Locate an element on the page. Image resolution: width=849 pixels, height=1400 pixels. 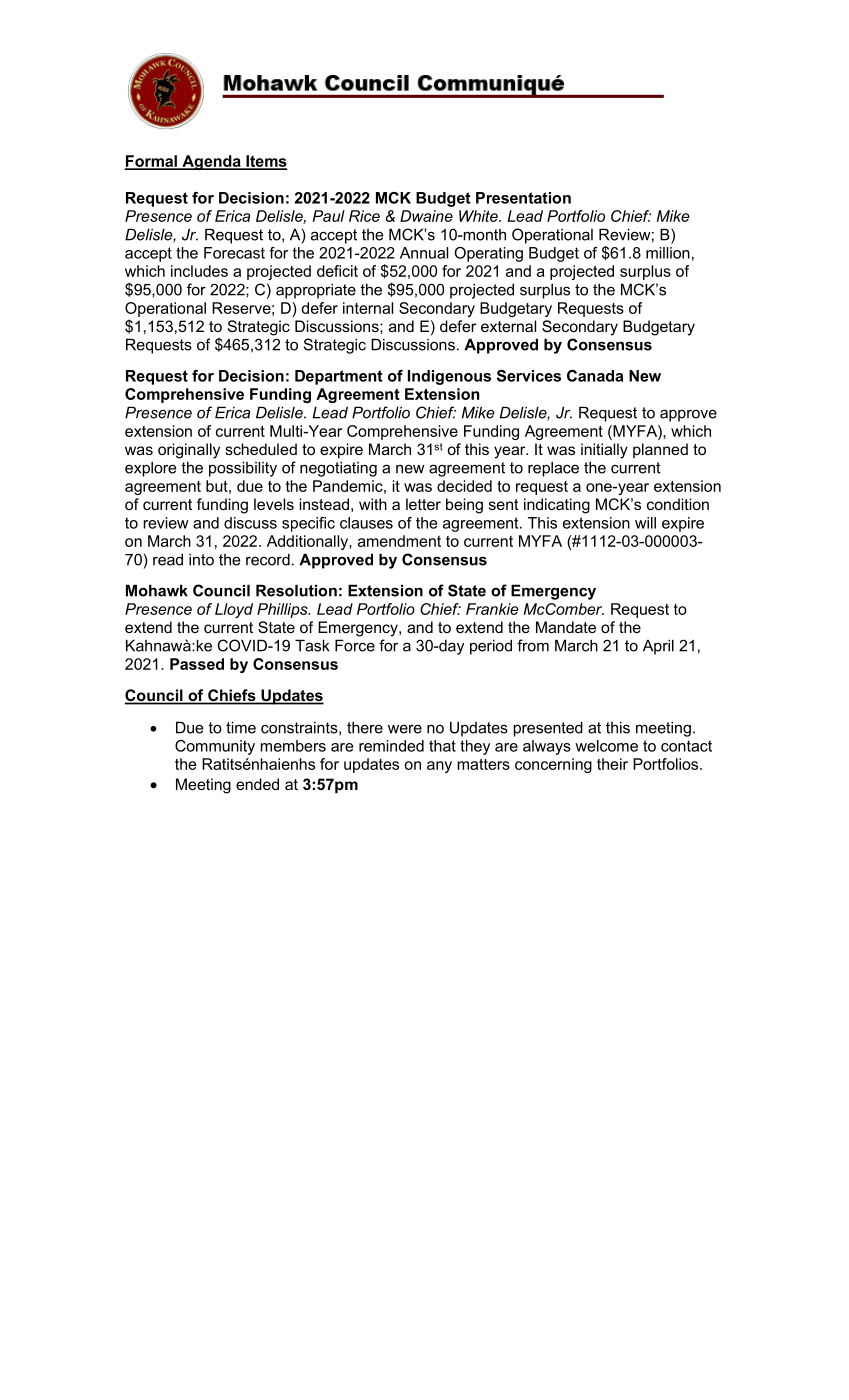
internal is located at coordinates (368, 308).
